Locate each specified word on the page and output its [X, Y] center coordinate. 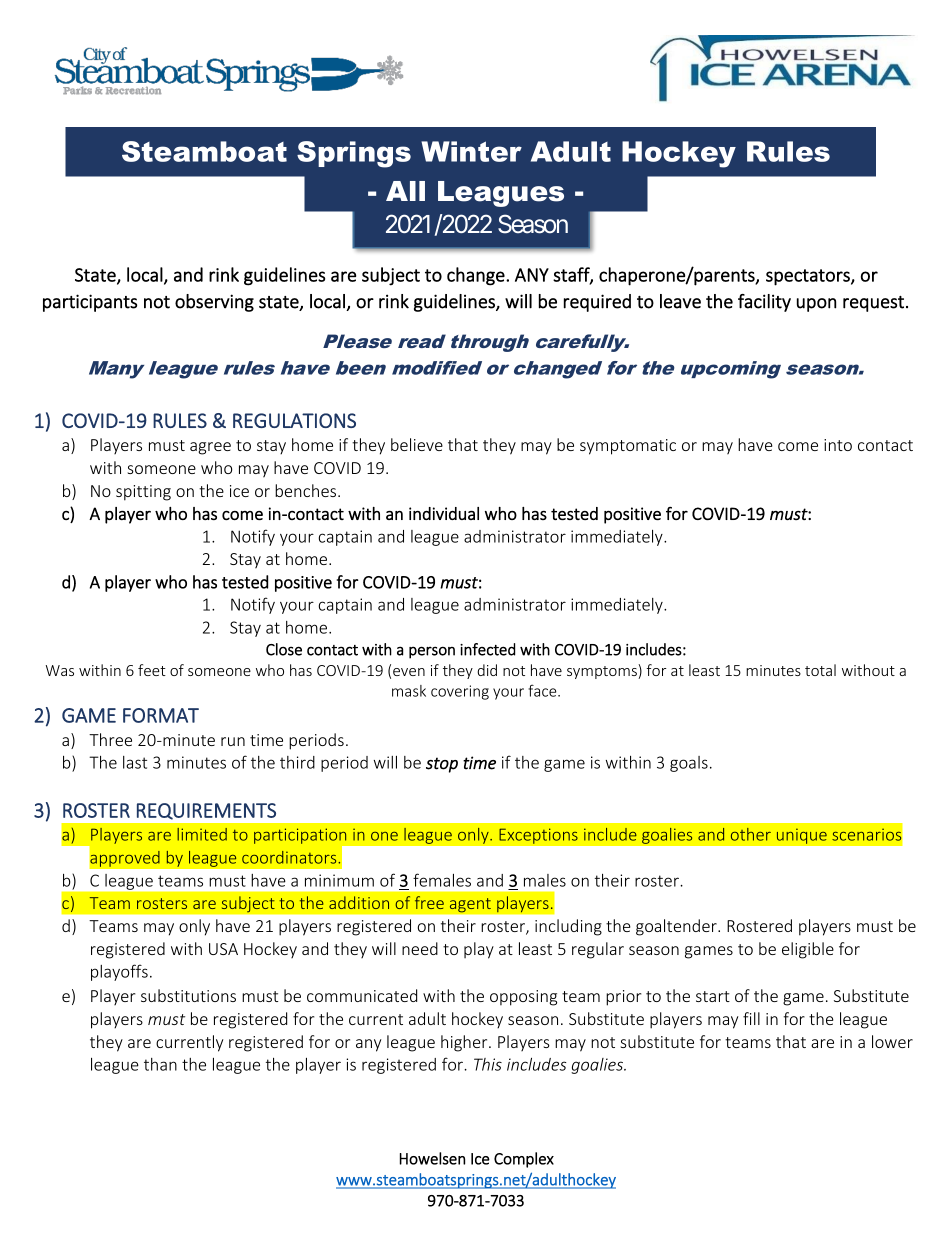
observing [214, 303]
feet [152, 670]
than [160, 1064]
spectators [809, 277]
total [820, 670]
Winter [471, 151]
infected [487, 649]
